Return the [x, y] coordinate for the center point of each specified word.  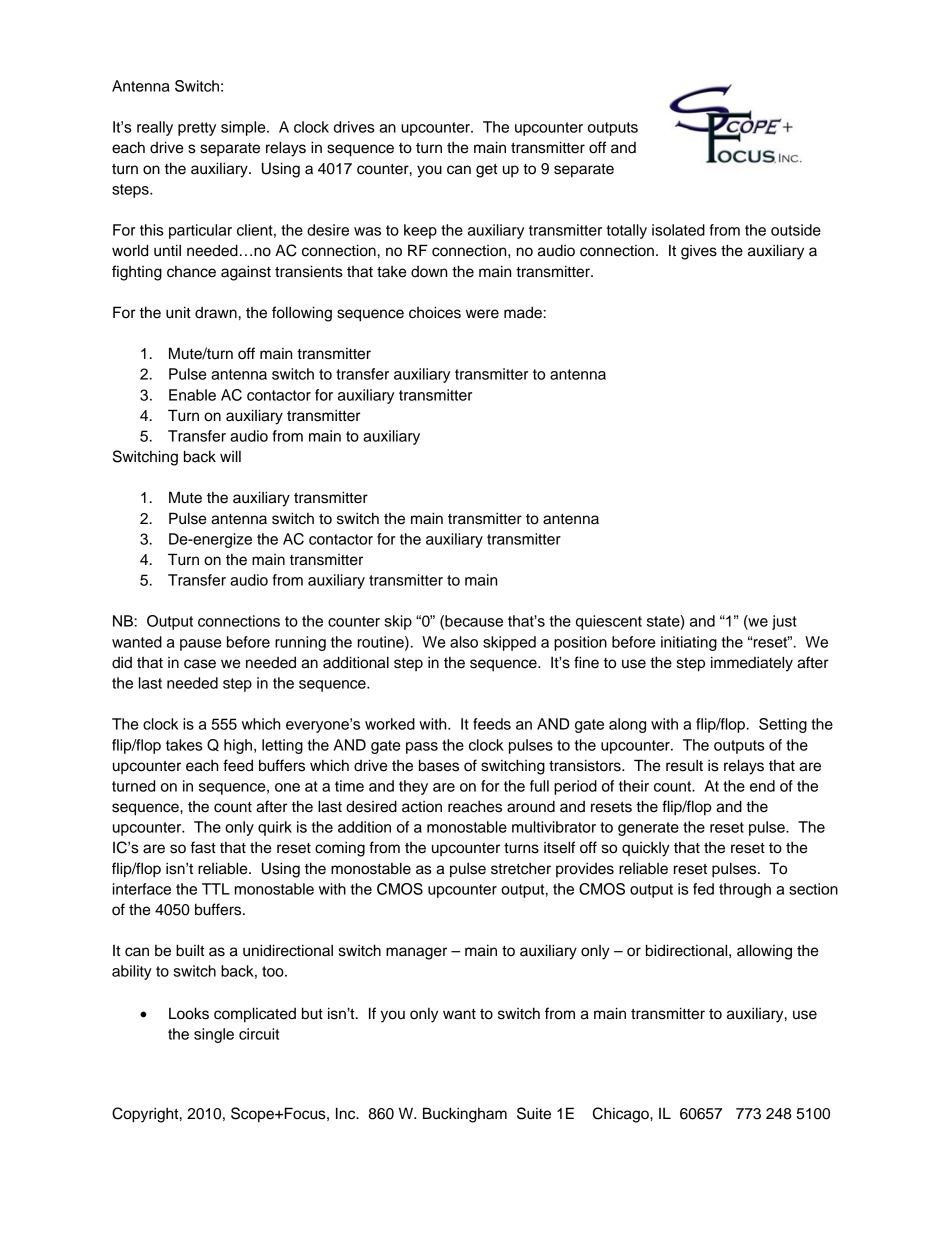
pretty [197, 129]
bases [439, 765]
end [762, 786]
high [238, 746]
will [230, 456]
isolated [678, 230]
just [784, 622]
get [486, 171]
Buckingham [465, 1115]
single [214, 1035]
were [482, 314]
